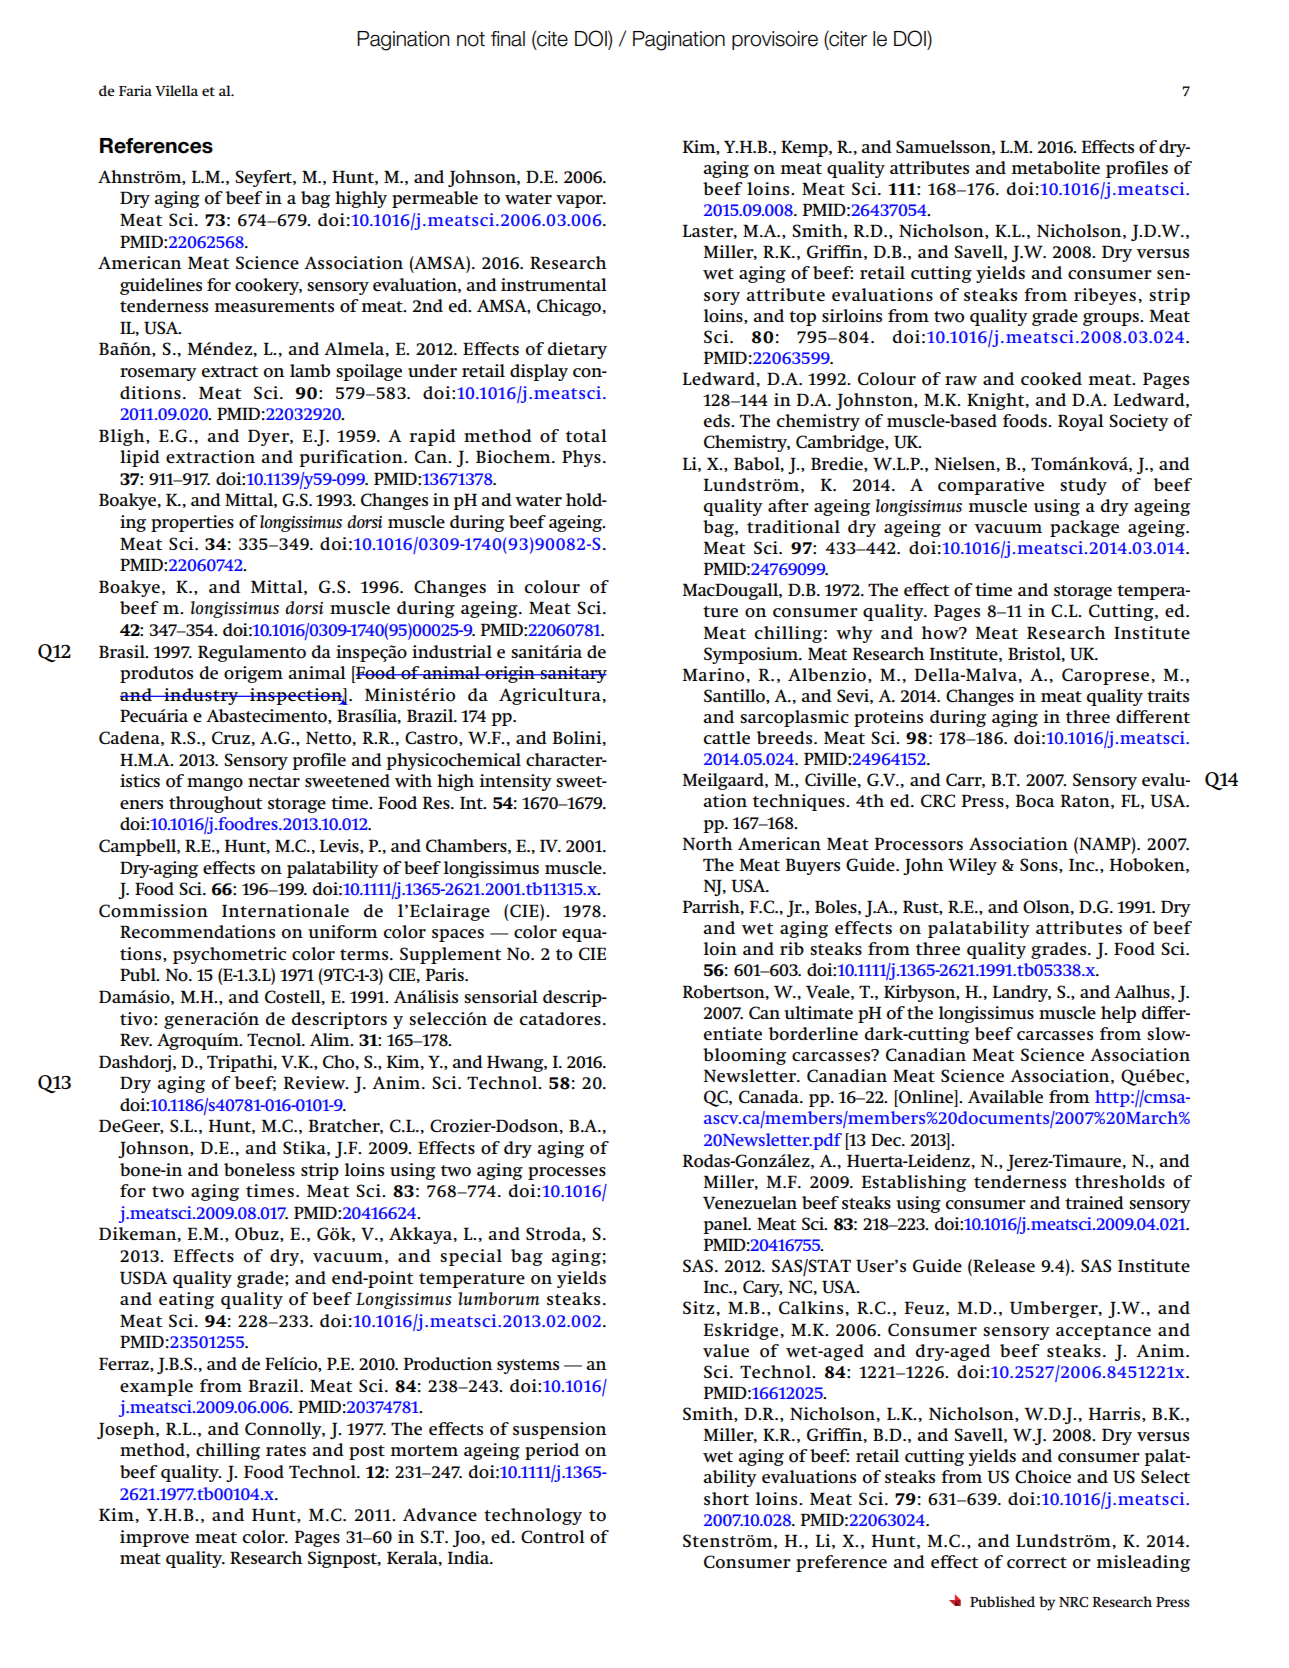 This screenshot has width=1289, height=1668. Describe the element at coordinates (274, 781) in the screenshot. I see `nectar` at that location.
